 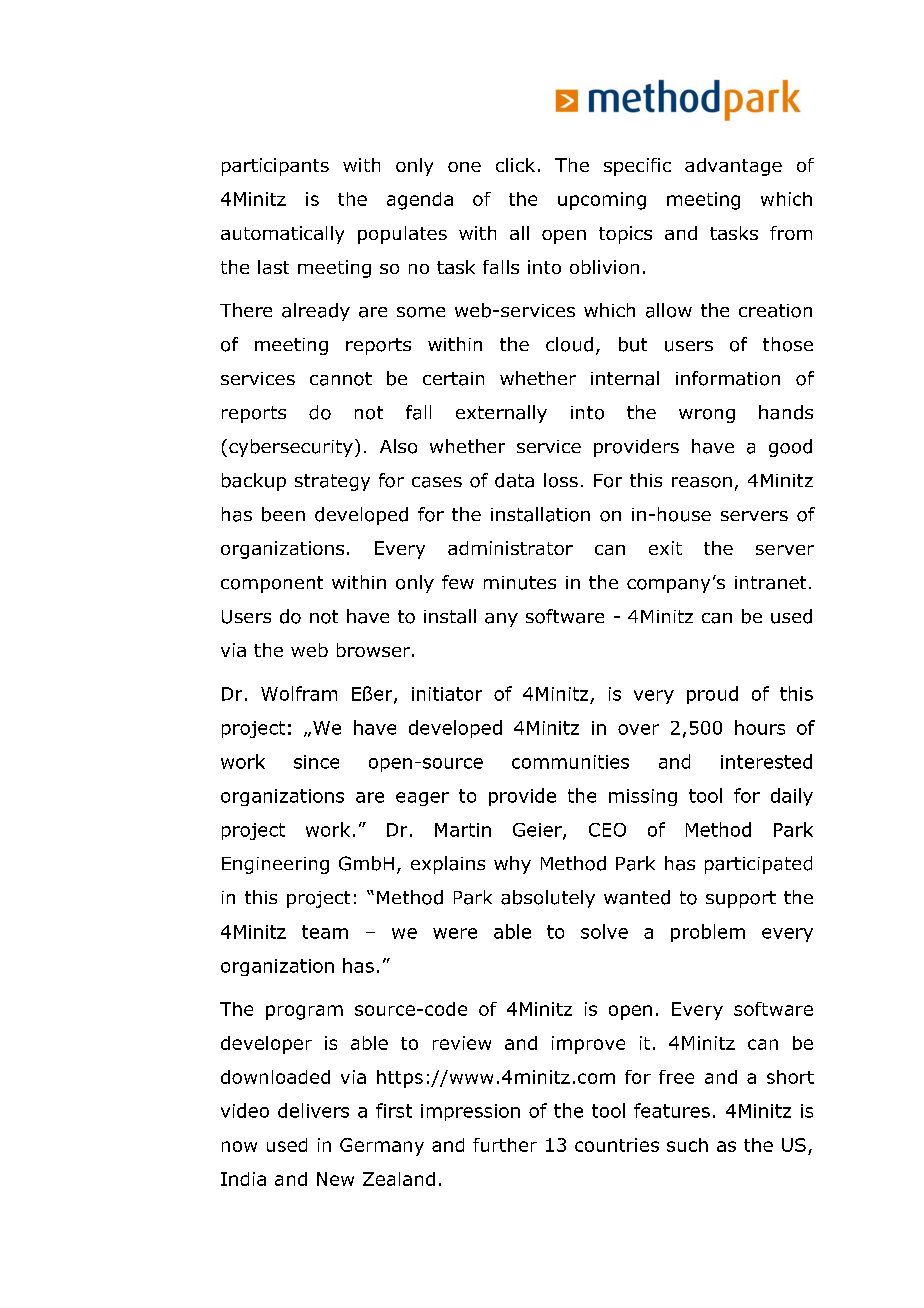 What do you see at coordinates (313, 1110) in the screenshot?
I see `delivers` at bounding box center [313, 1110].
